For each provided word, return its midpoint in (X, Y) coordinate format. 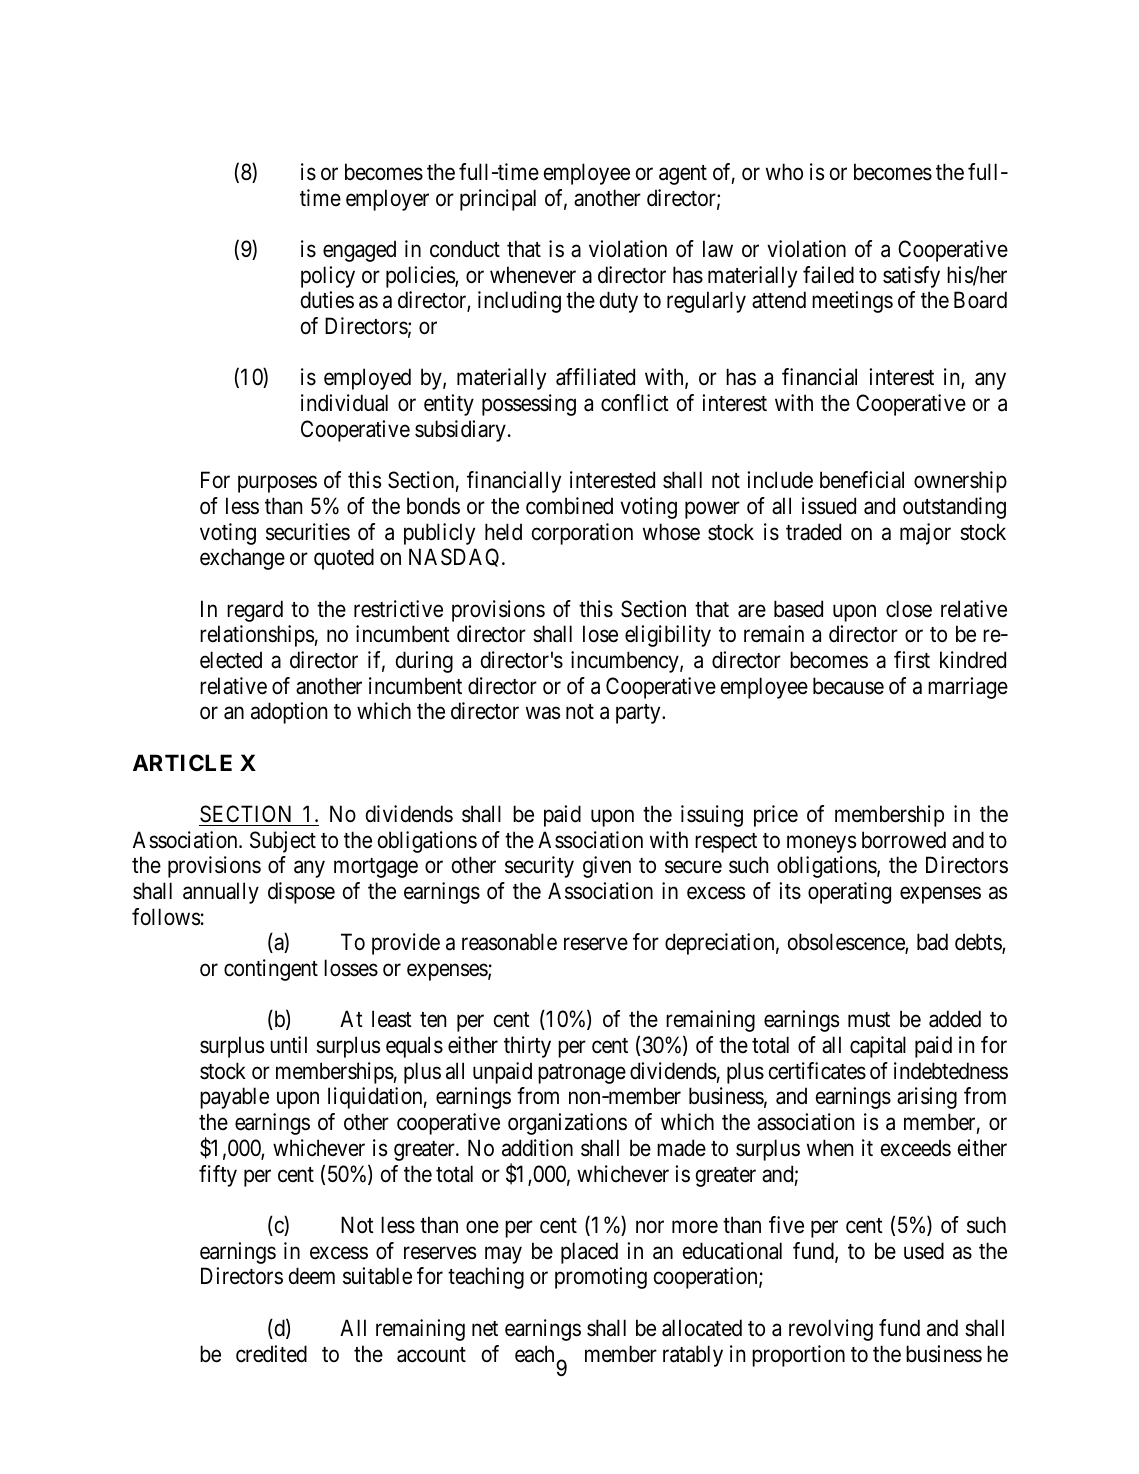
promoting (601, 1278)
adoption (289, 713)
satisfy (911, 277)
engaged (359, 251)
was (543, 713)
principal (498, 200)
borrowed (904, 840)
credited (271, 1354)
